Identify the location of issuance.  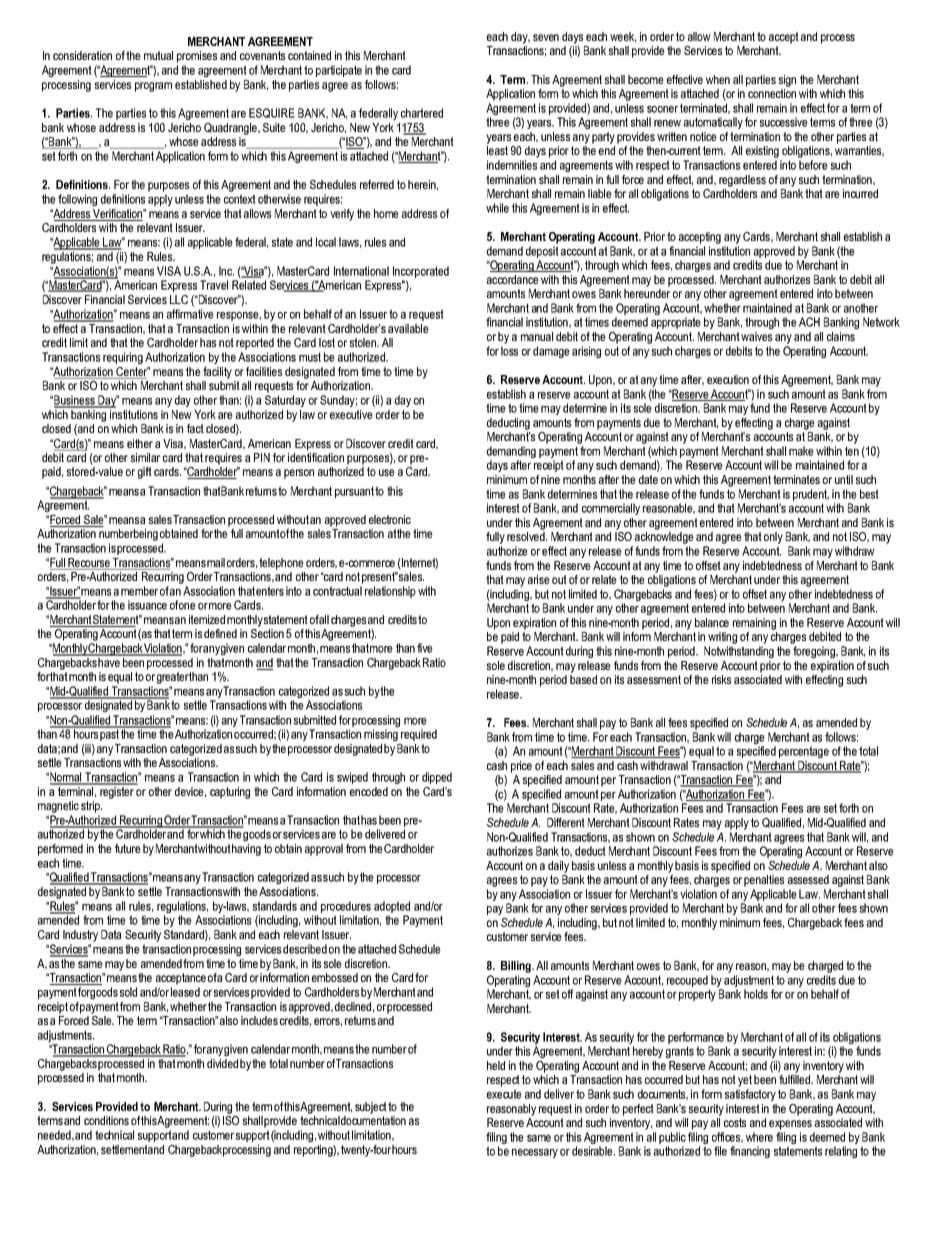
(147, 605).
